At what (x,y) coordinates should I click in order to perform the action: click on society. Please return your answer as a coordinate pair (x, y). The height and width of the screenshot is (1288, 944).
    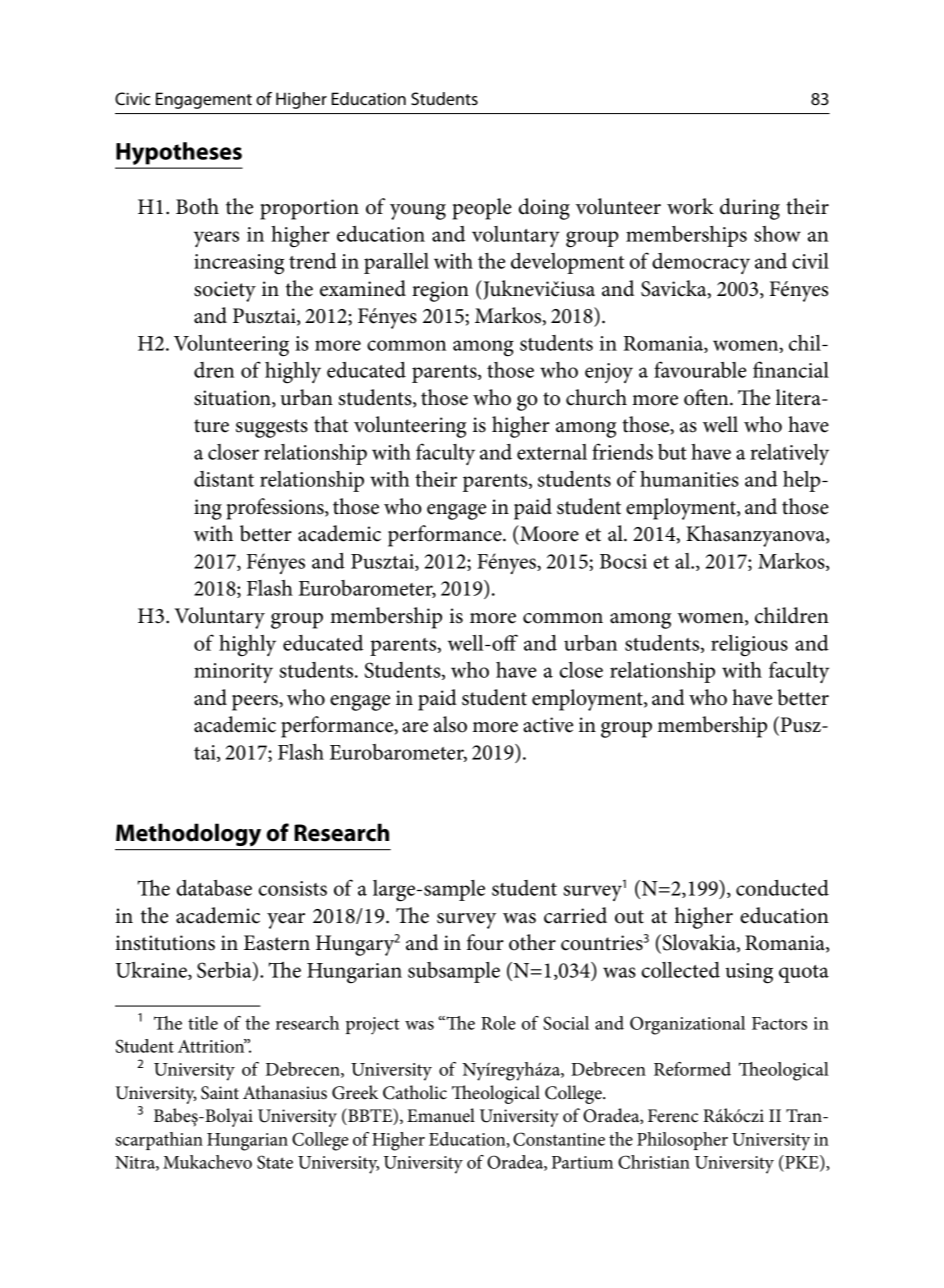
    Looking at the image, I should click on (225, 291).
